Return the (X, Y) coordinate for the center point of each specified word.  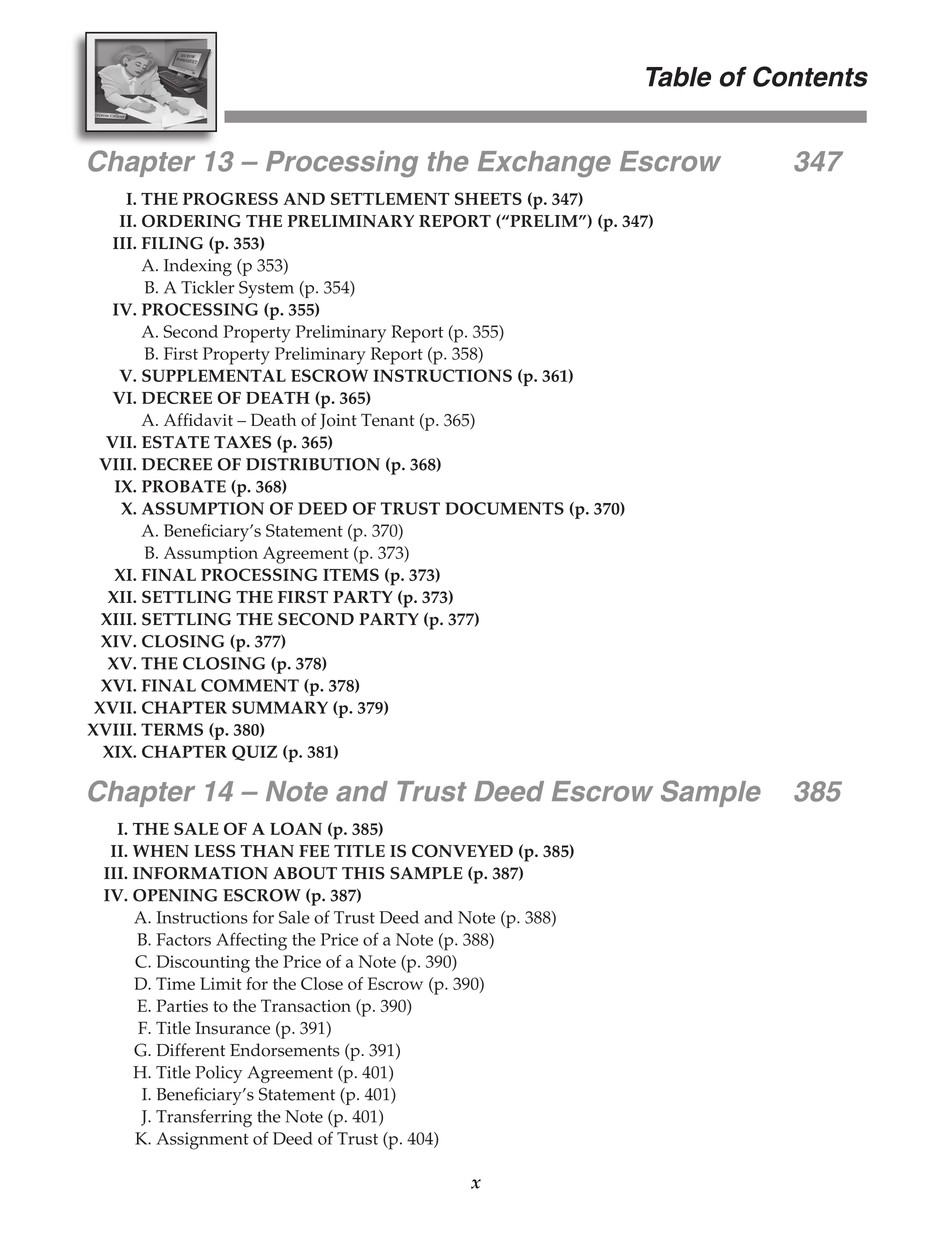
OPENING (175, 895)
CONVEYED (462, 850)
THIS (363, 873)
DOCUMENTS (504, 508)
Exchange (544, 164)
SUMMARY (280, 707)
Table (678, 77)
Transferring (204, 1118)
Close (322, 983)
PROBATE (184, 486)
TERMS (172, 729)
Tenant (388, 420)
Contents (810, 76)
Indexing (198, 267)
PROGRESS (230, 198)
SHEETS (488, 198)
